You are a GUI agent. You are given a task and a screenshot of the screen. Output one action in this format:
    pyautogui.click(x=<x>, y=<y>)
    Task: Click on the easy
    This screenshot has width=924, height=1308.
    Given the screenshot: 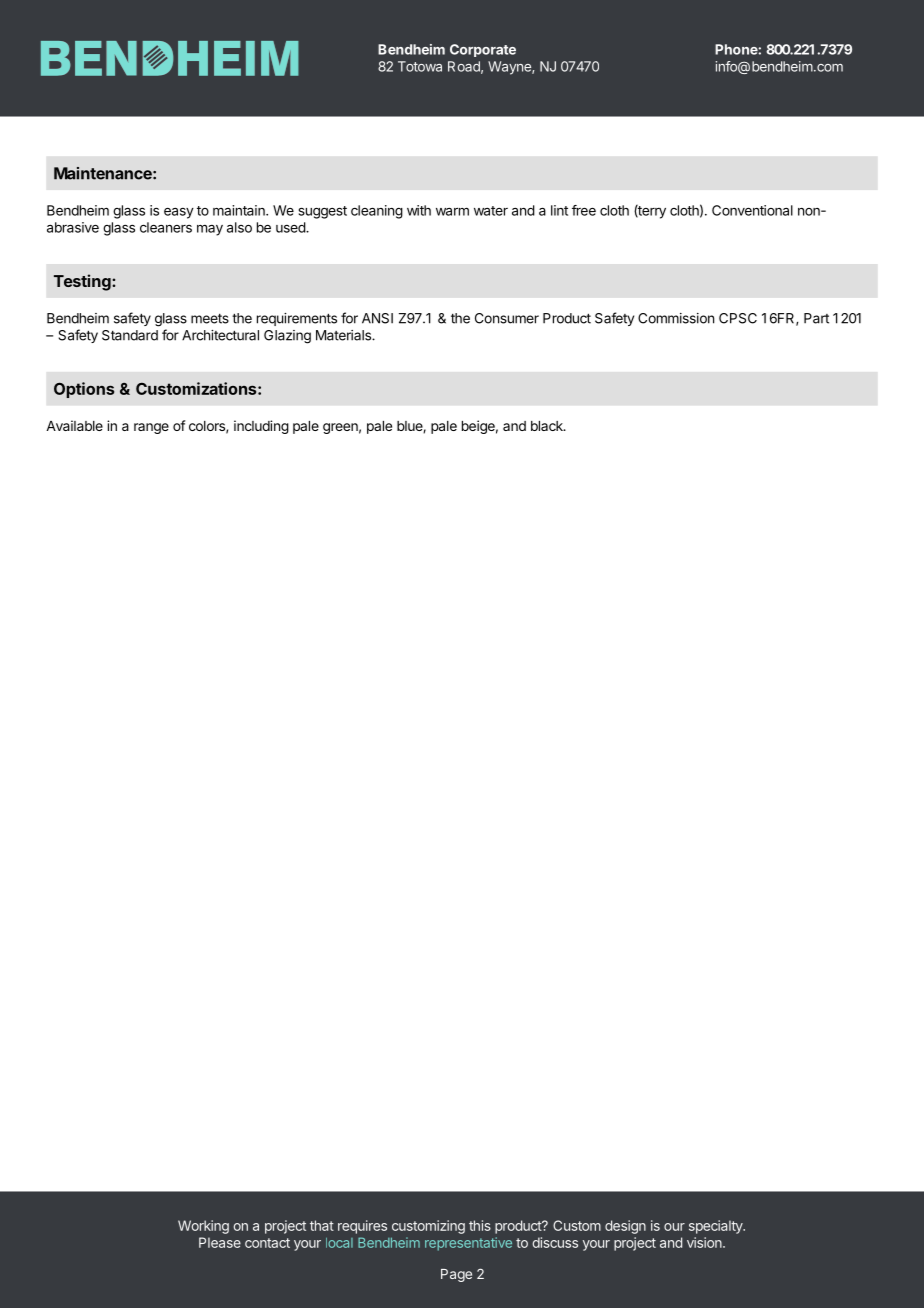 What is the action you would take?
    pyautogui.click(x=179, y=213)
